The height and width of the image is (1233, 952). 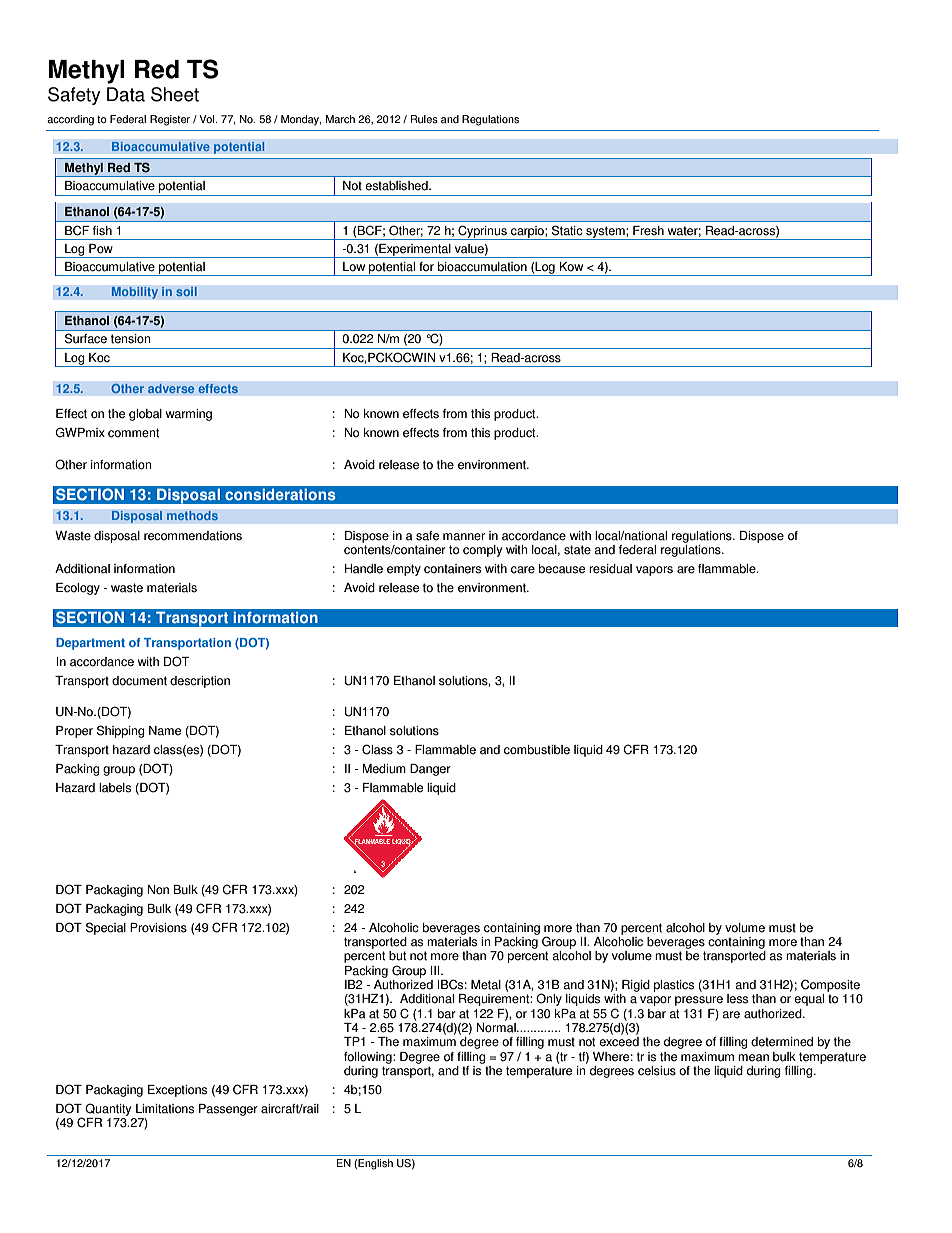 I want to click on Ecology, so click(x=78, y=589).
